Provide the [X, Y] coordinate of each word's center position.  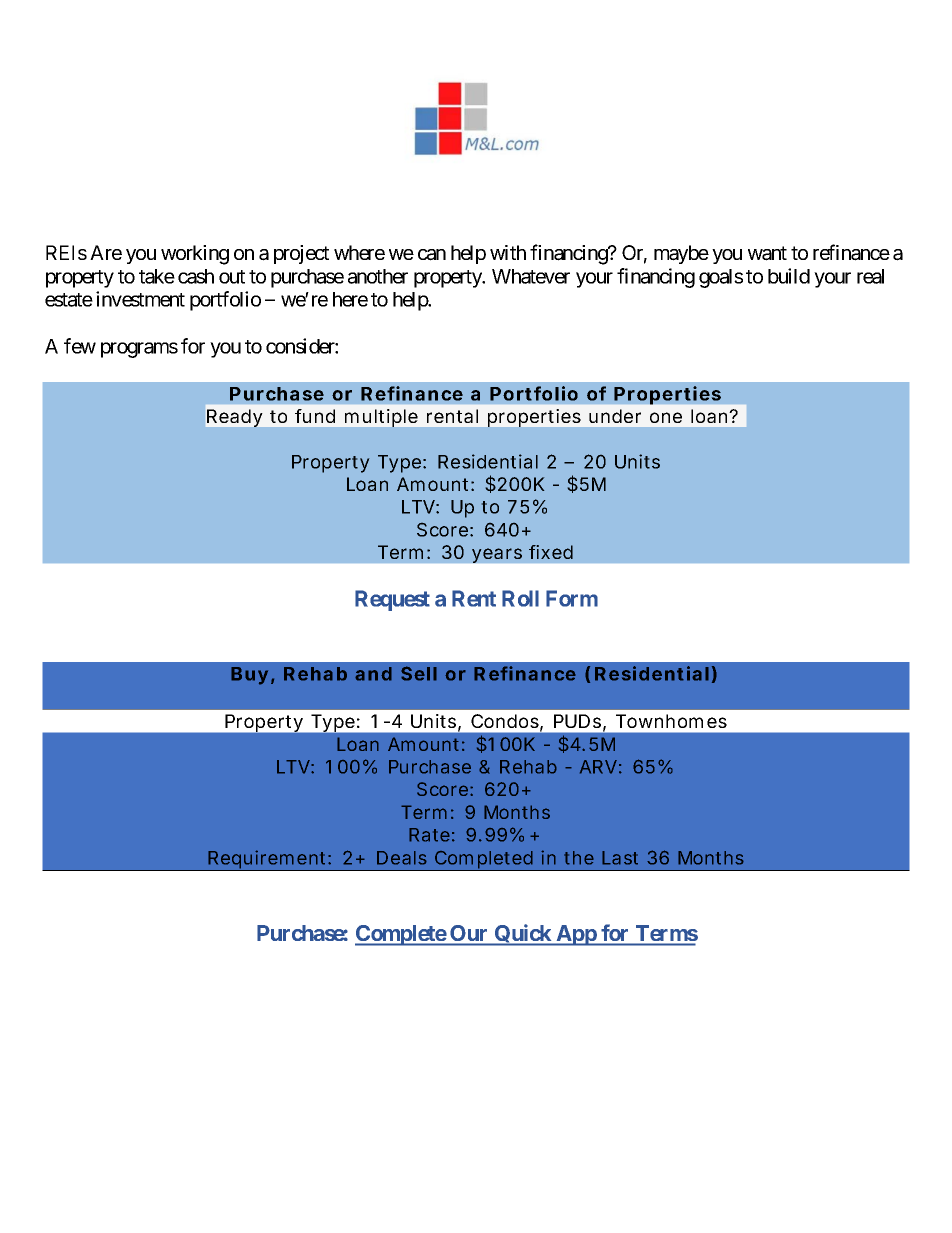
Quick [522, 935]
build [789, 276]
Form [572, 598]
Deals [402, 858]
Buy [249, 676]
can [432, 255]
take [157, 276]
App [576, 935]
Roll [520, 598]
